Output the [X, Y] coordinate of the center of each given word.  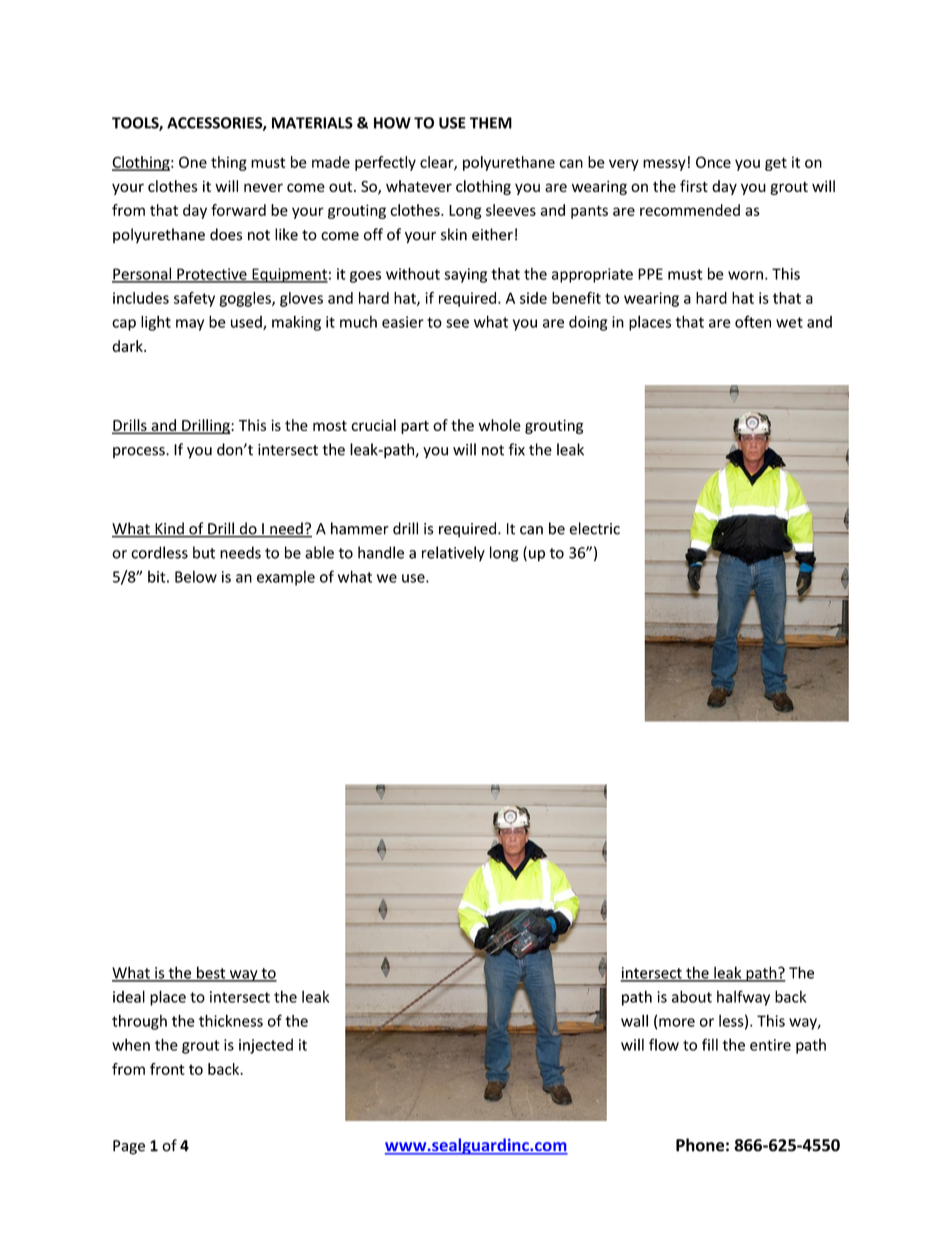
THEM [491, 123]
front [167, 1069]
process [140, 452]
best [211, 973]
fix [516, 449]
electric [594, 528]
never [263, 187]
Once [713, 162]
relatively [453, 554]
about [692, 996]
